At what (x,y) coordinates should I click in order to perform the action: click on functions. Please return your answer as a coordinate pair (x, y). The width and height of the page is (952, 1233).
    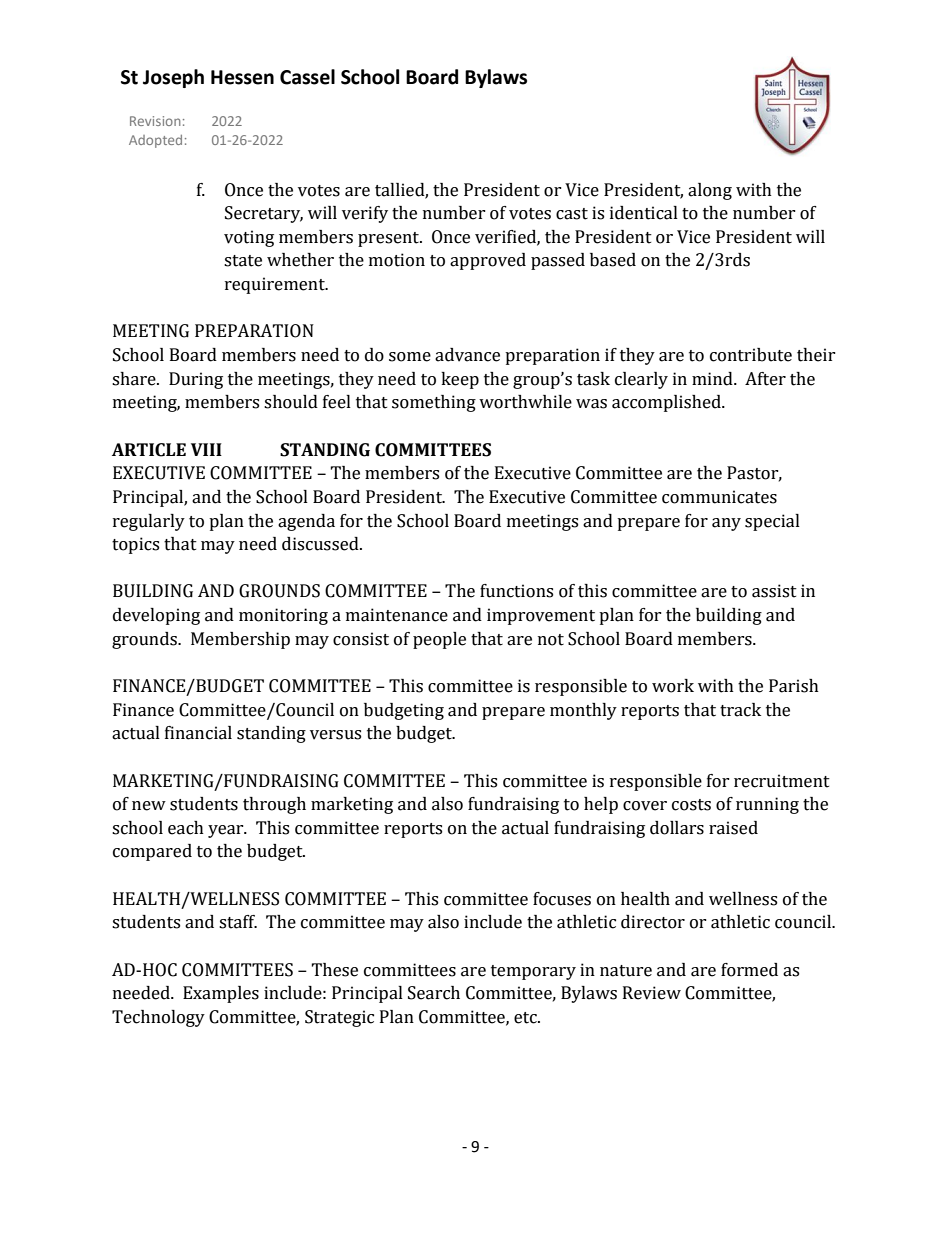
    Looking at the image, I should click on (516, 591).
